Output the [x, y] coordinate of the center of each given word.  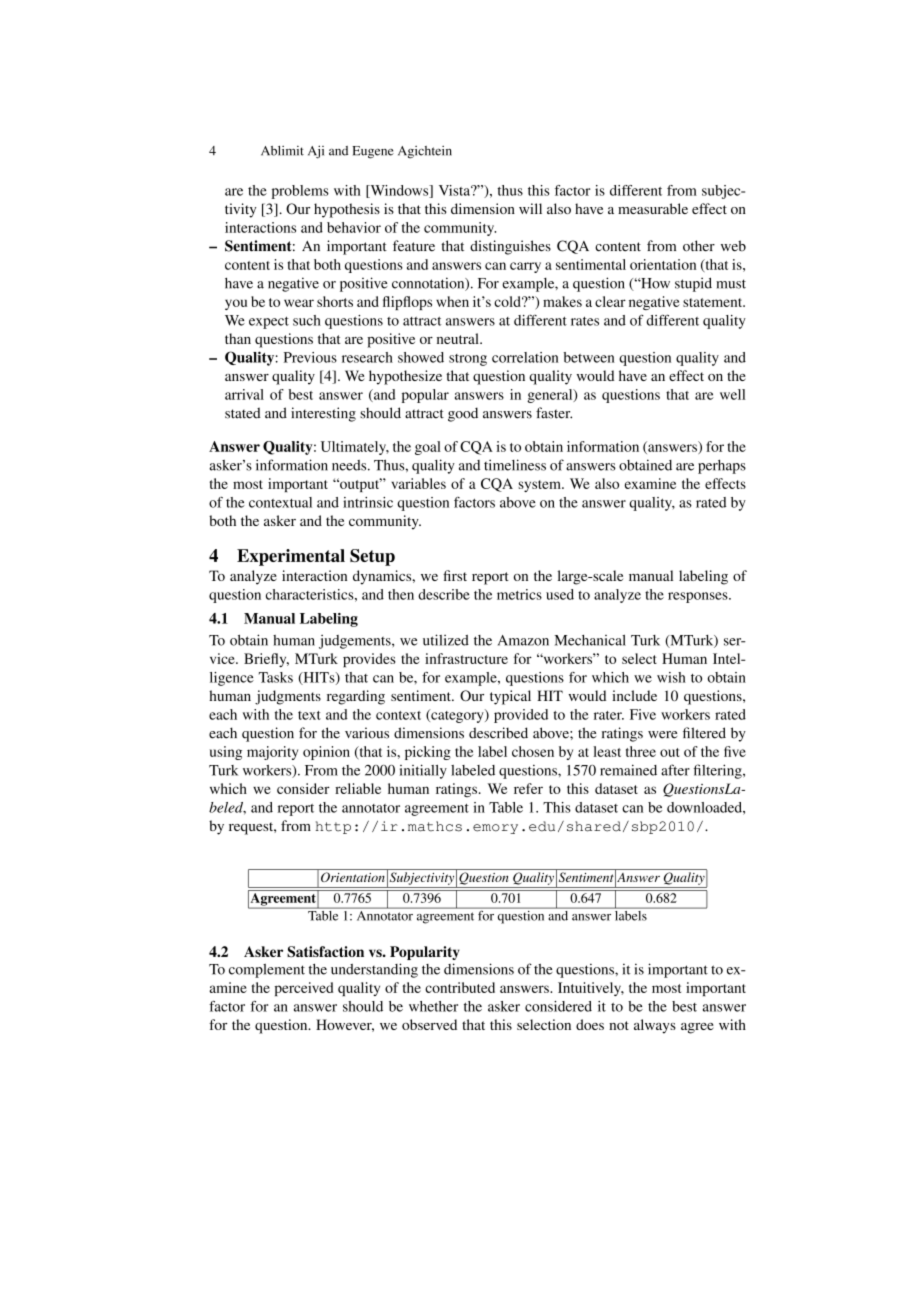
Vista [456, 190]
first [455, 575]
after [675, 770]
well [732, 394]
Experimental [291, 557]
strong [468, 360]
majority [272, 753]
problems [300, 192]
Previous [310, 357]
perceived [304, 989]
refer [528, 788]
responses [699, 597]
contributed [460, 987]
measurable [653, 208]
